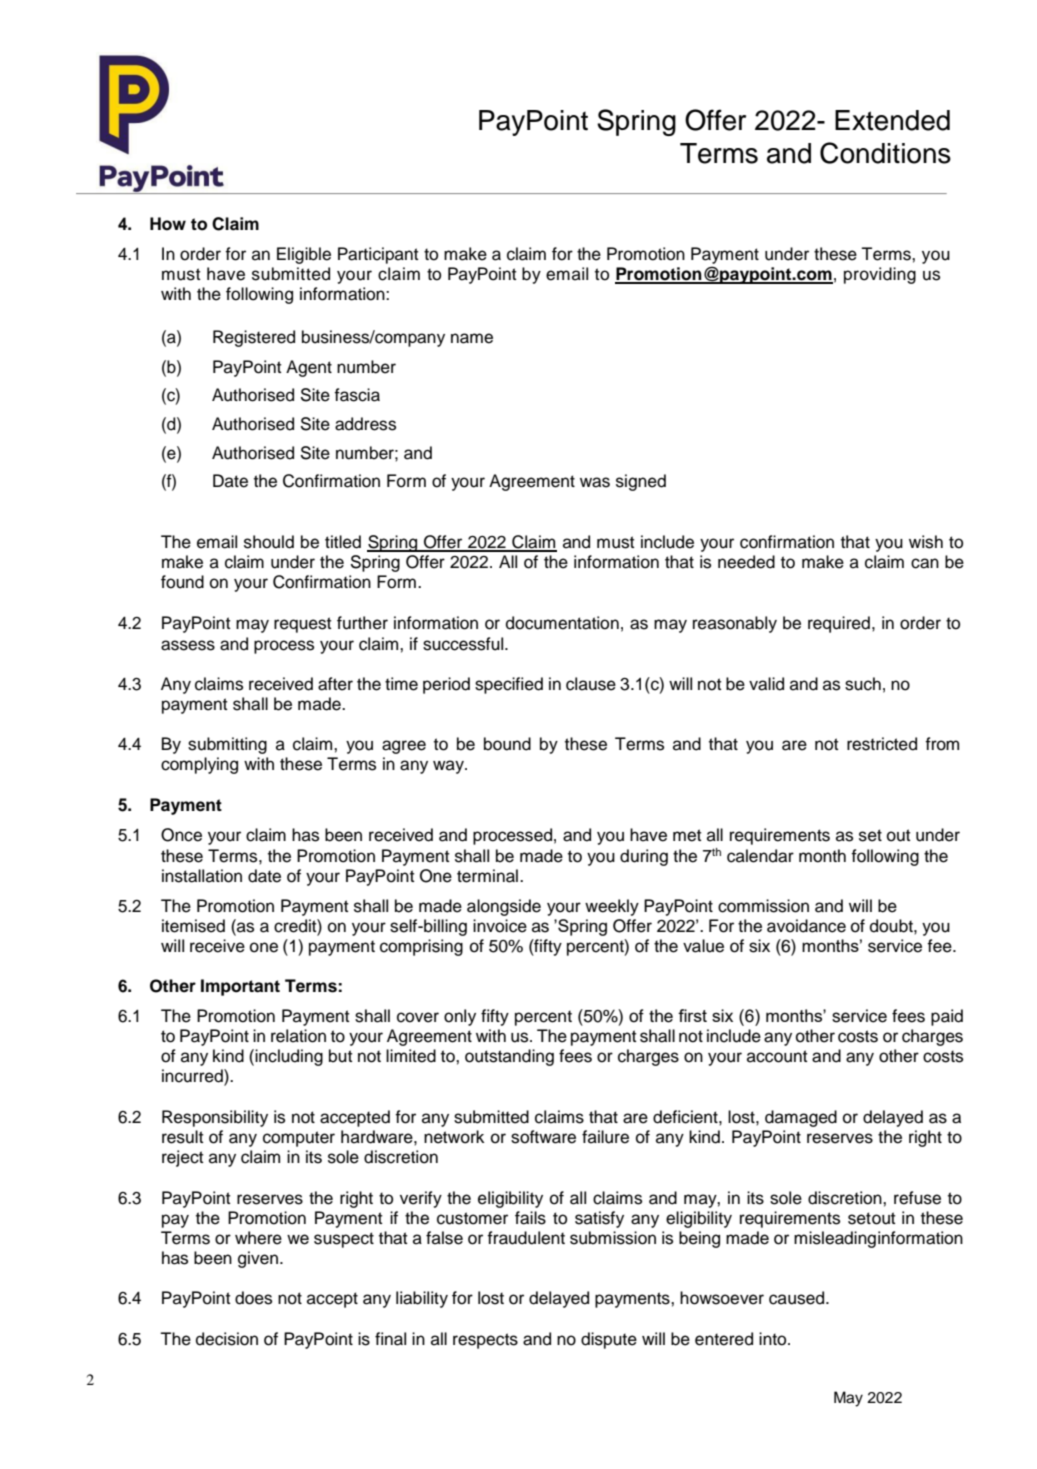  What do you see at coordinates (609, 1340) in the screenshot?
I see `dispute` at bounding box center [609, 1340].
